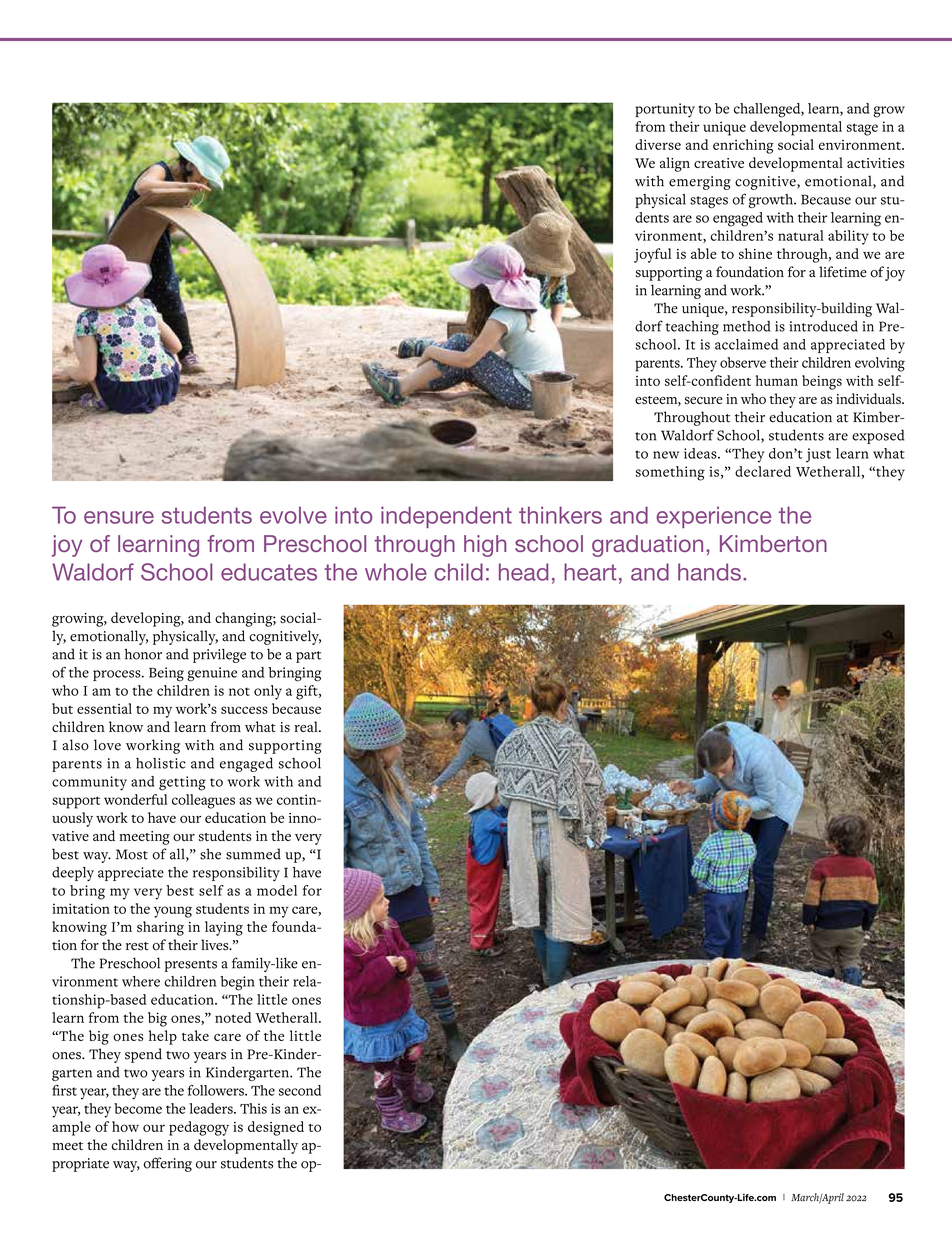 Image resolution: width=952 pixels, height=1237 pixels. Describe the element at coordinates (675, 164) in the page. I see `align` at that location.
